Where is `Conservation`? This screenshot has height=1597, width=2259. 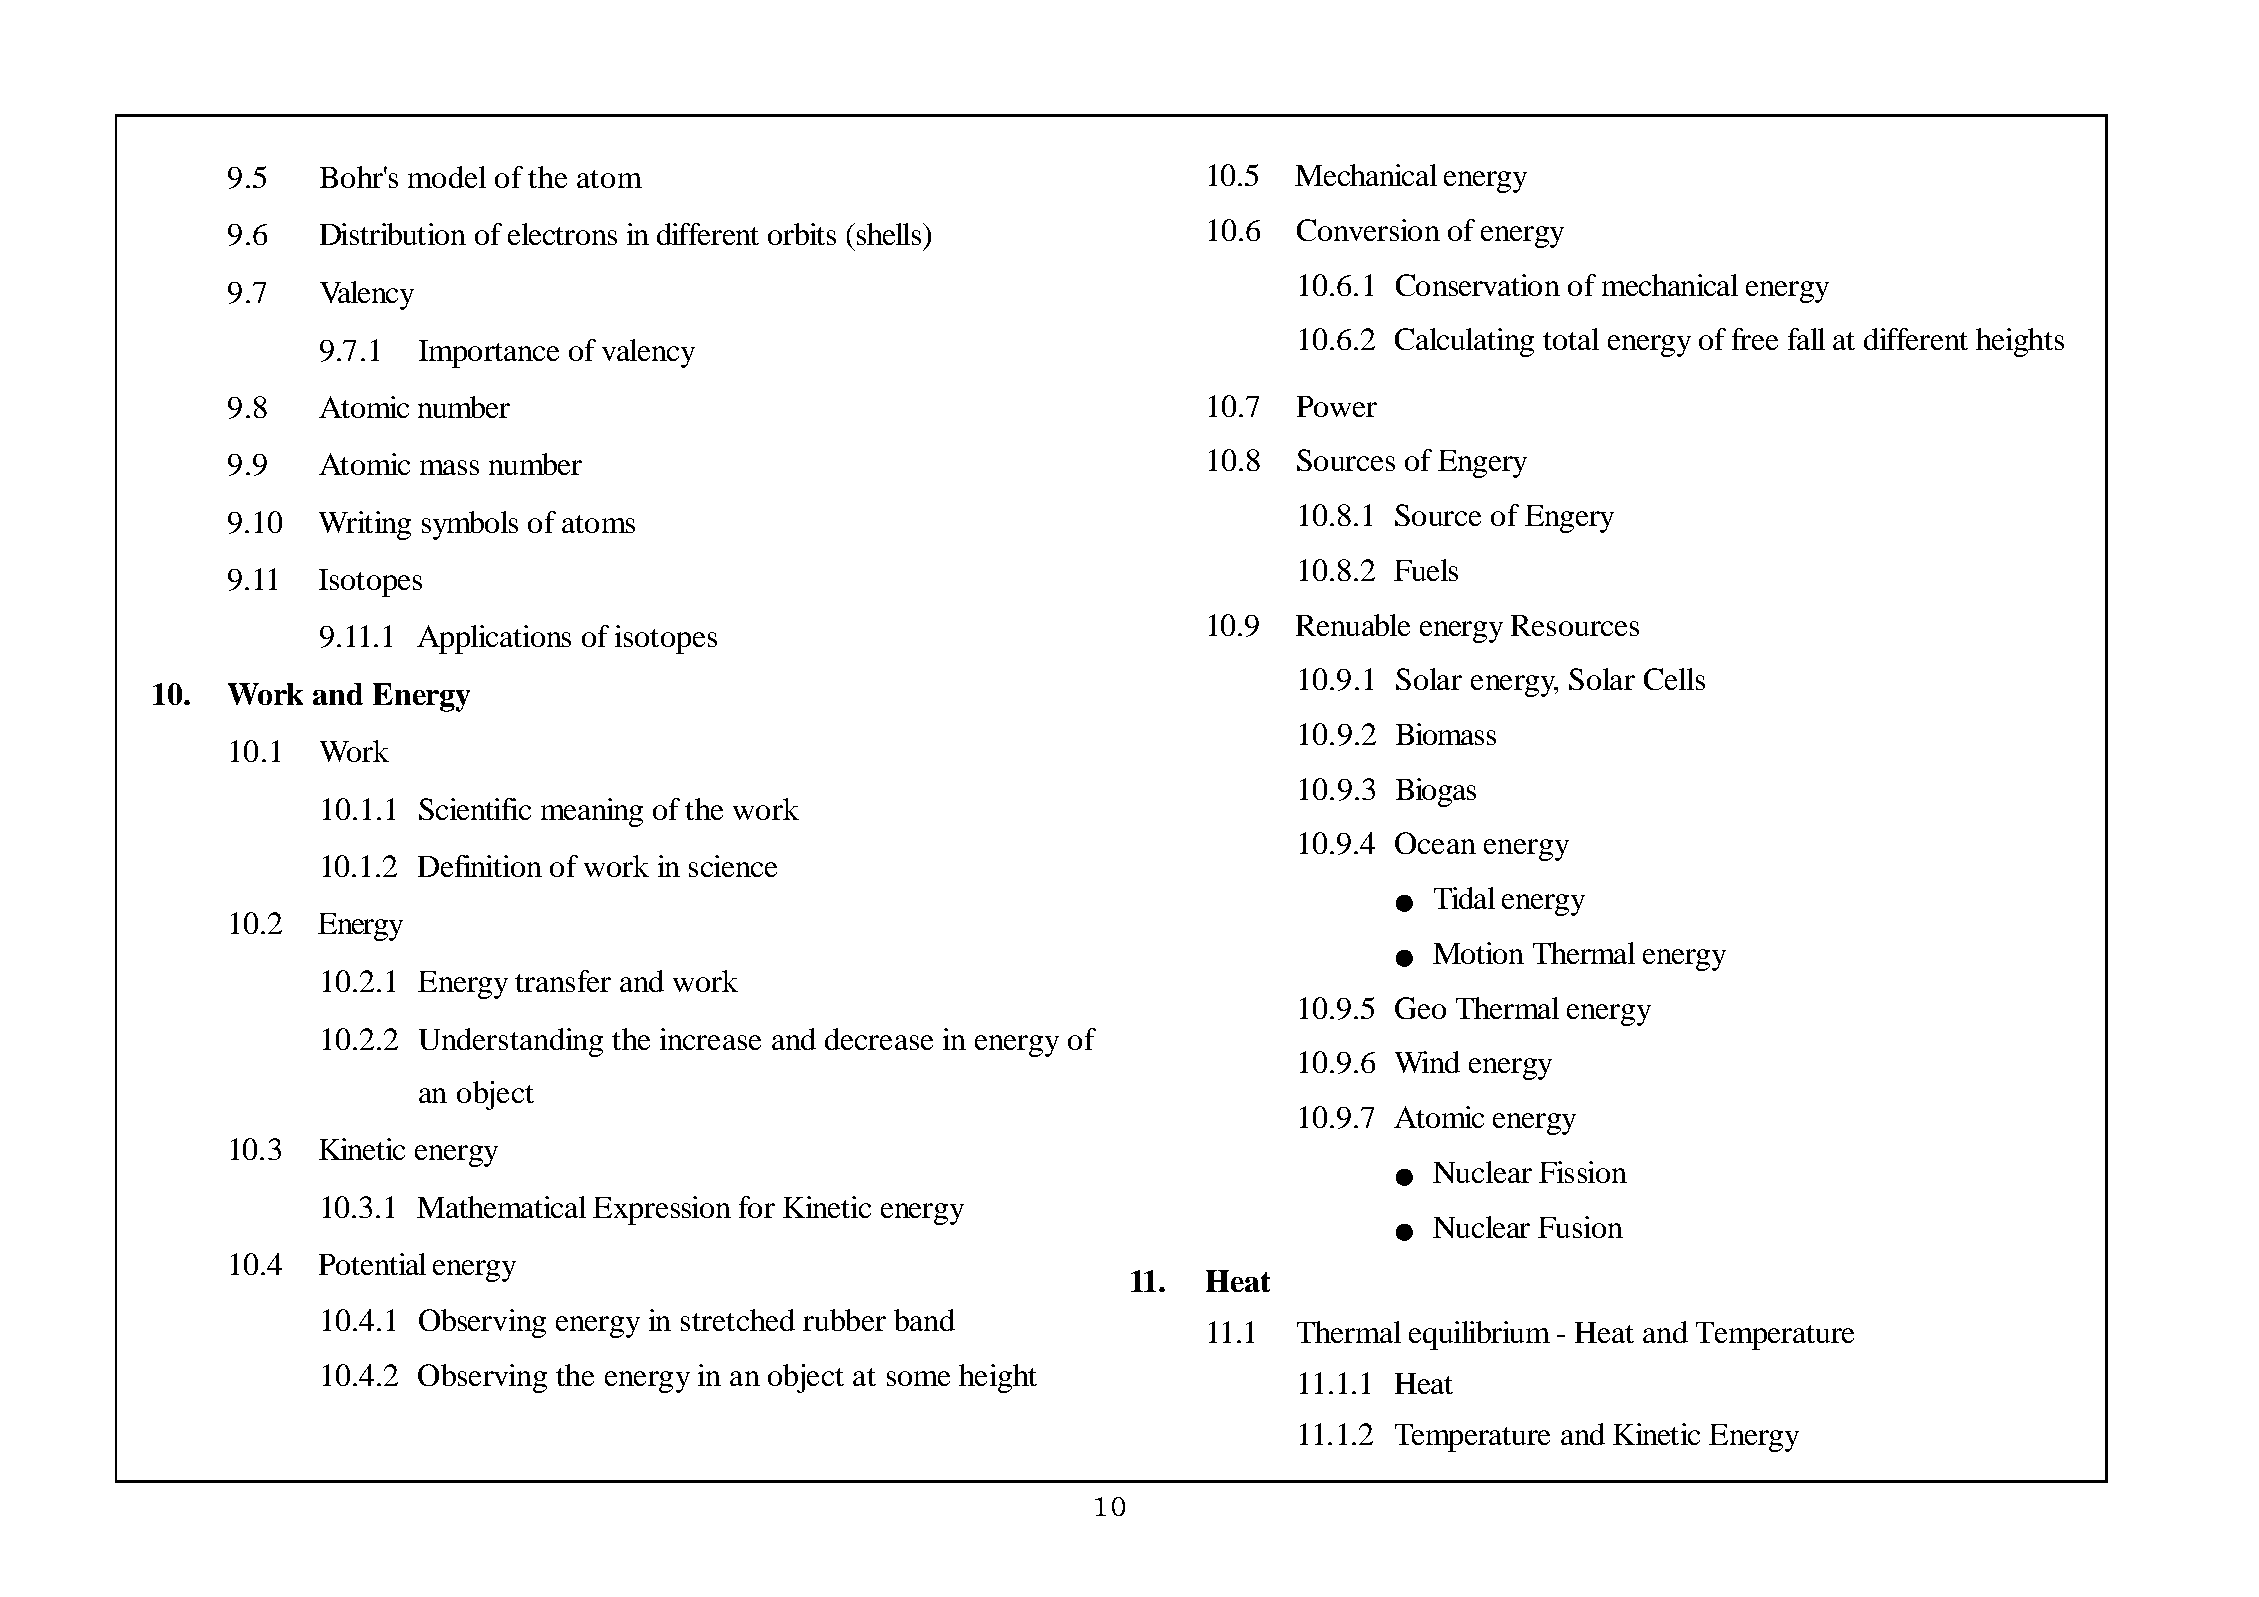 Conservation is located at coordinates (1478, 285).
